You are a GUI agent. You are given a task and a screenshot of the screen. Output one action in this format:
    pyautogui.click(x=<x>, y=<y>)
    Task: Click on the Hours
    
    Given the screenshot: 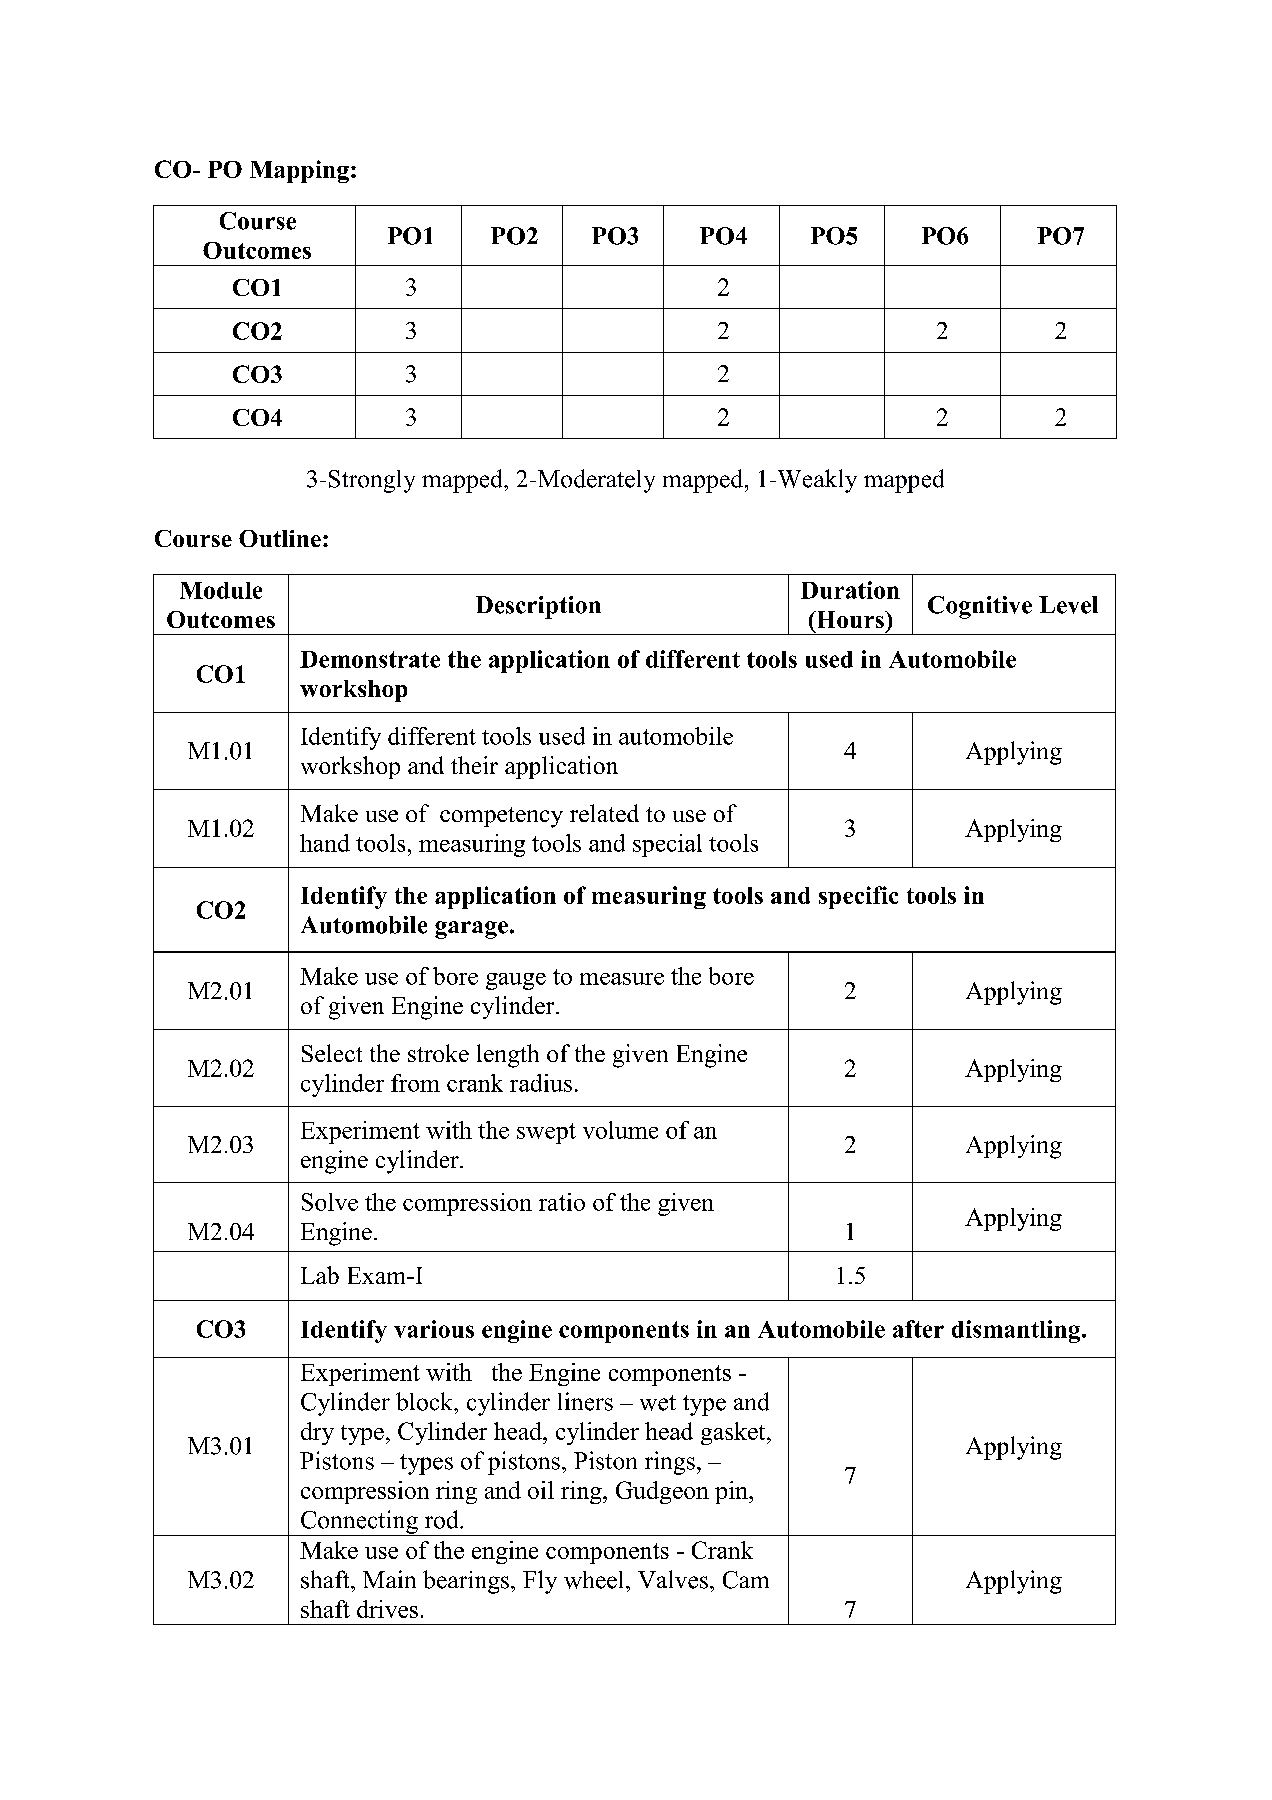 What is the action you would take?
    pyautogui.click(x=850, y=619)
